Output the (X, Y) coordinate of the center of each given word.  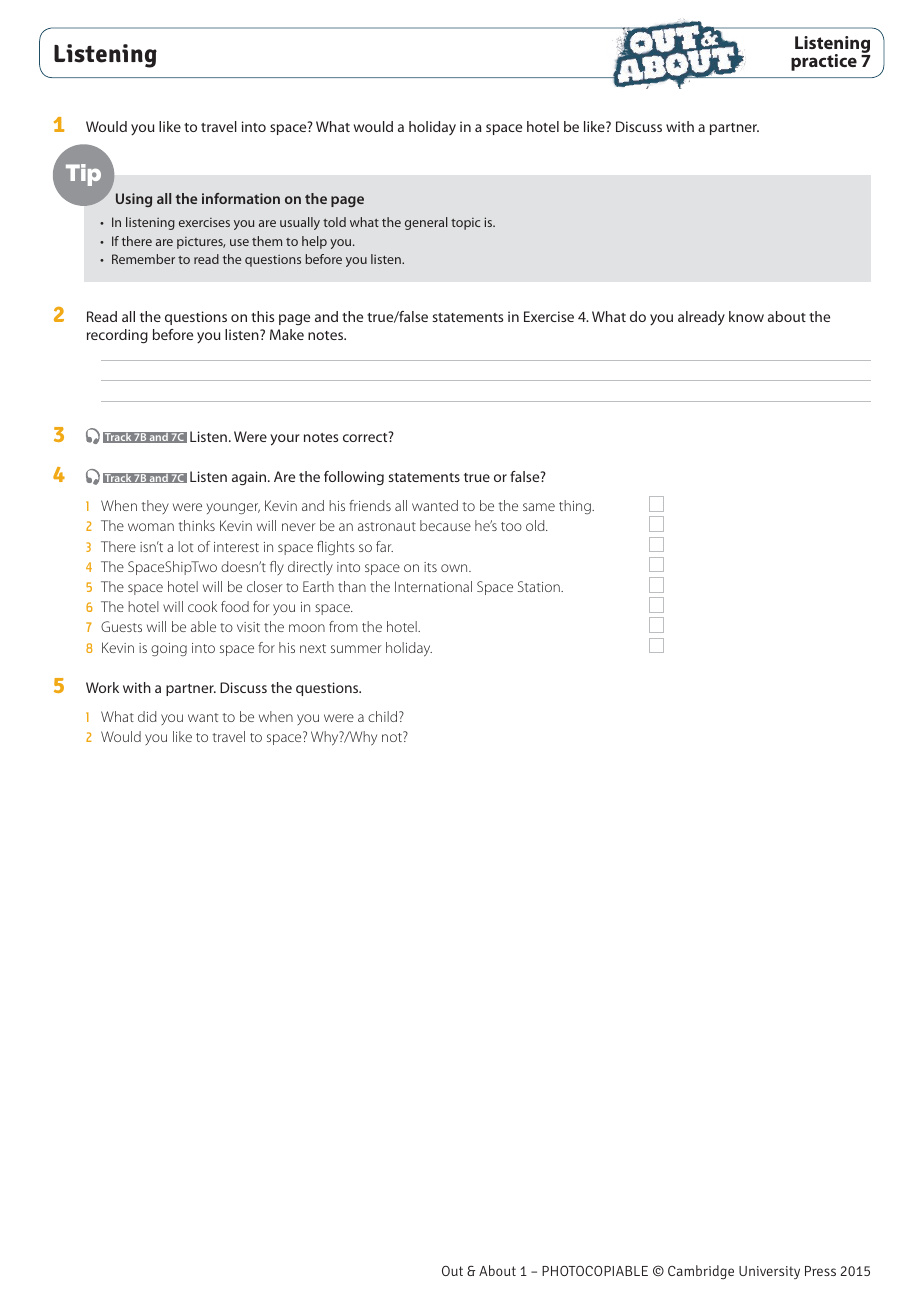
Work (102, 687)
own (455, 568)
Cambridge (701, 1272)
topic (465, 224)
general (426, 223)
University (769, 1272)
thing (576, 507)
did (147, 716)
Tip (83, 175)
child (384, 716)
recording (117, 336)
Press (820, 1271)
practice (824, 62)
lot (185, 546)
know (746, 316)
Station (540, 586)
